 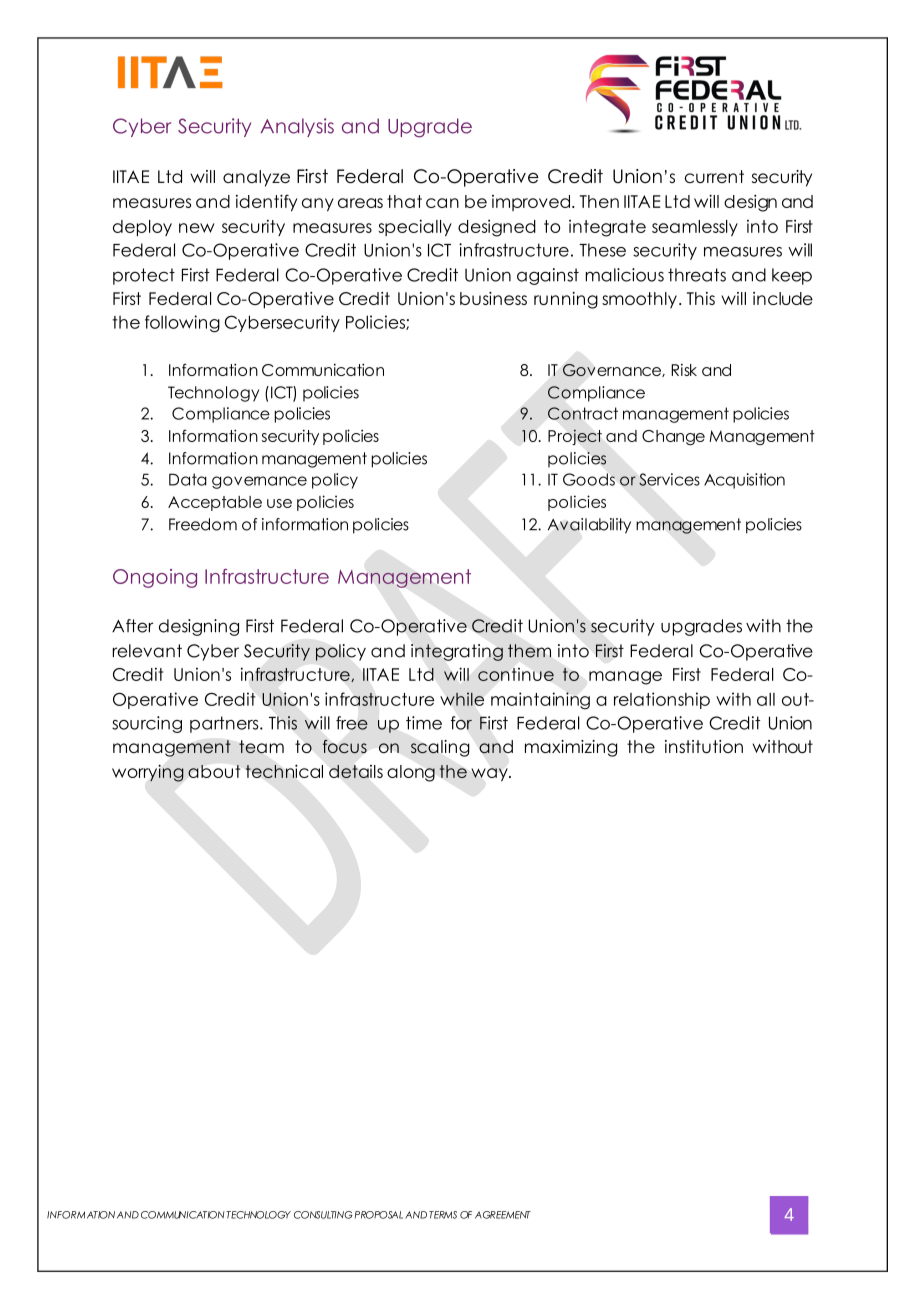 What do you see at coordinates (571, 748) in the image?
I see `maximizing` at bounding box center [571, 748].
